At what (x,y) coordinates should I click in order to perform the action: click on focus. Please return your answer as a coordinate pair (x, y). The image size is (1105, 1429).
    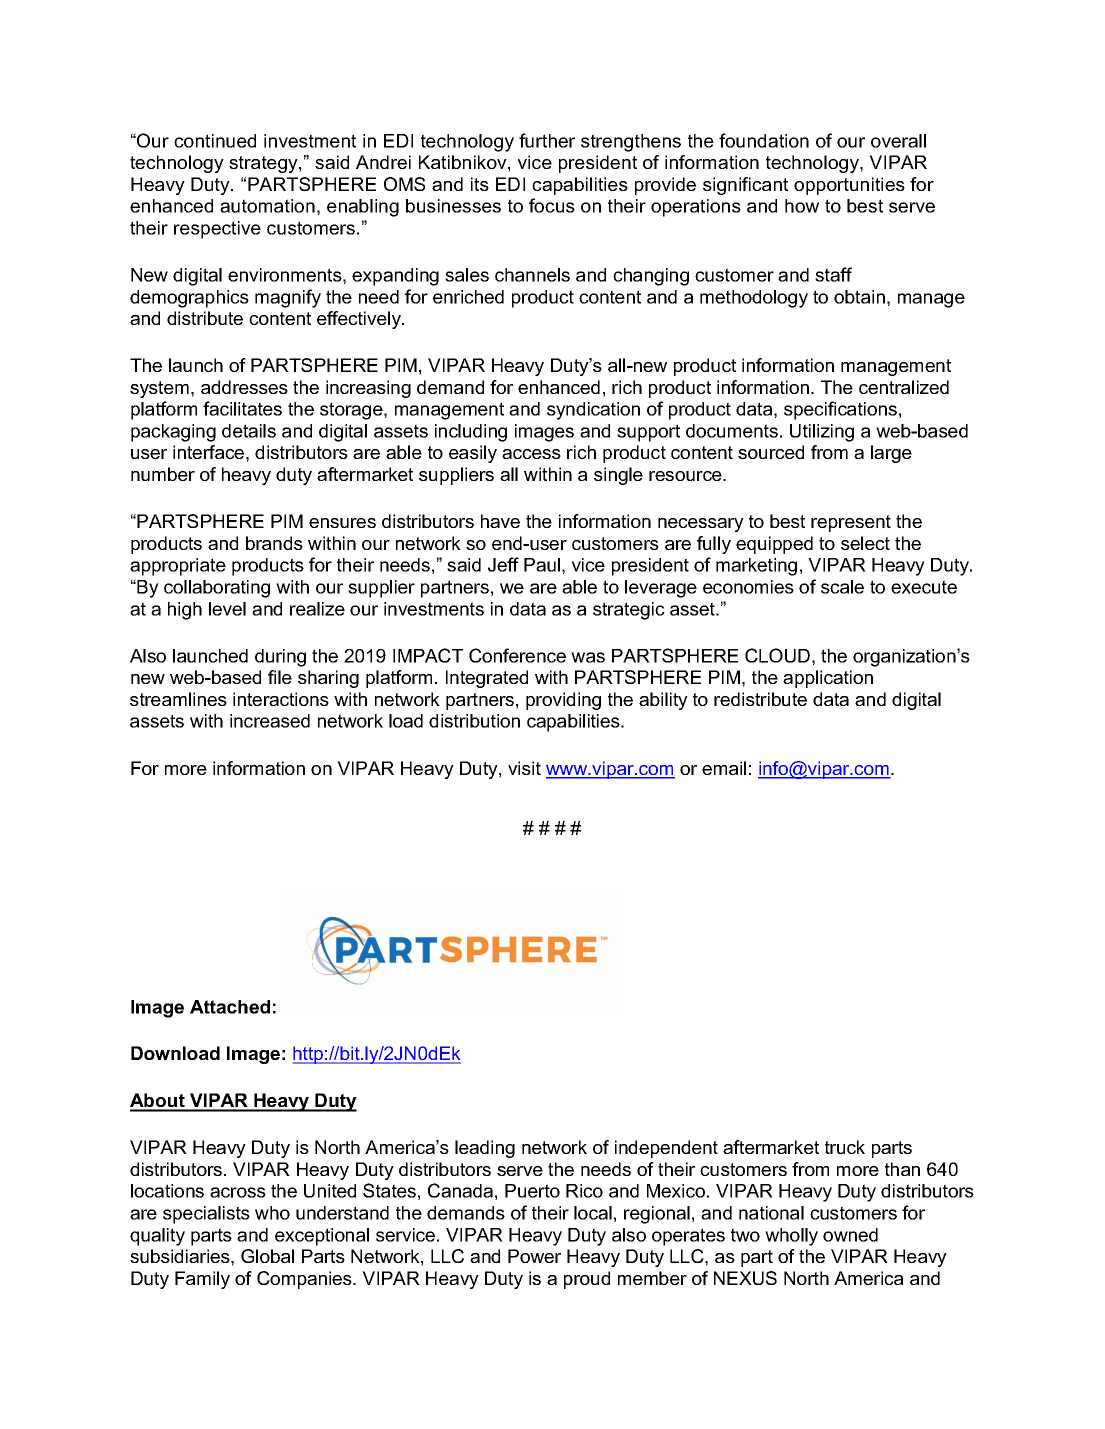
    Looking at the image, I should click on (552, 205).
